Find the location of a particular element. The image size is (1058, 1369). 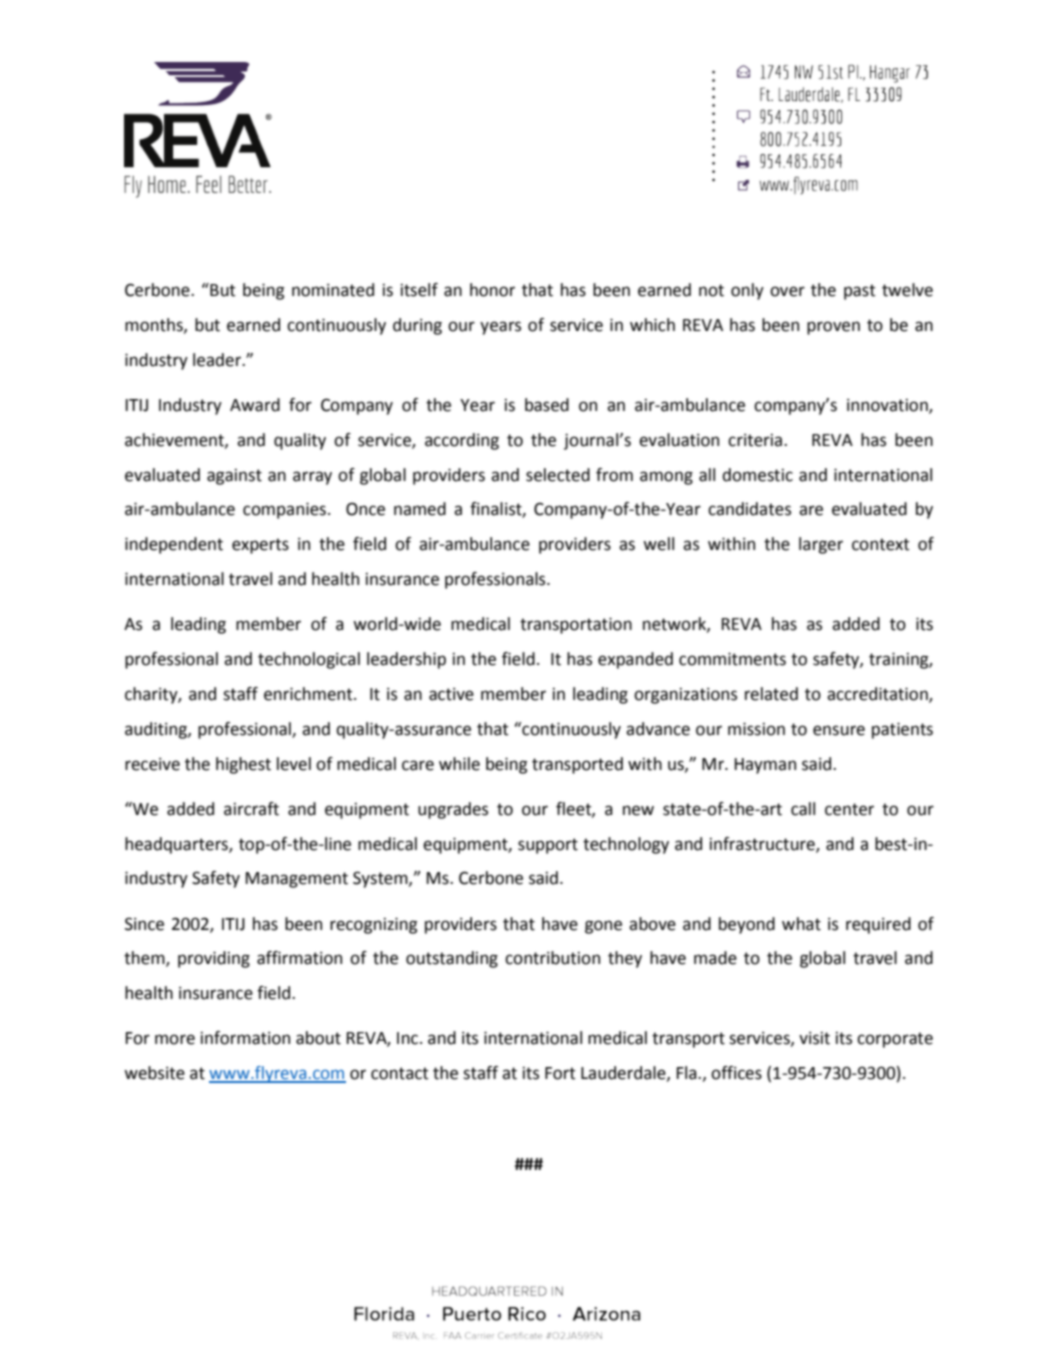

enrichment is located at coordinates (309, 694).
